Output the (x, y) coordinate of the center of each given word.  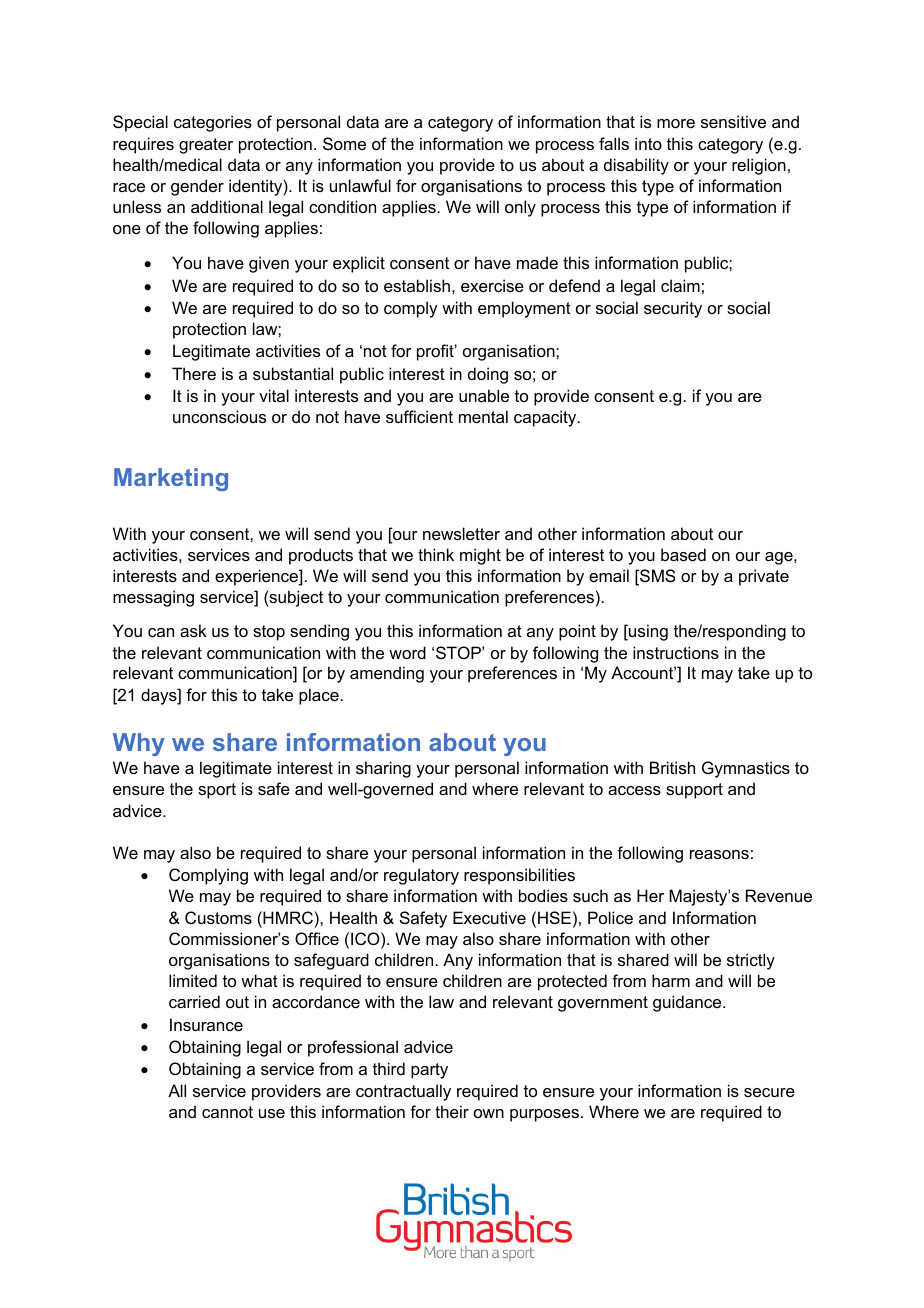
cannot (227, 1112)
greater (206, 146)
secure (769, 1092)
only (520, 208)
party (429, 1071)
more (676, 123)
